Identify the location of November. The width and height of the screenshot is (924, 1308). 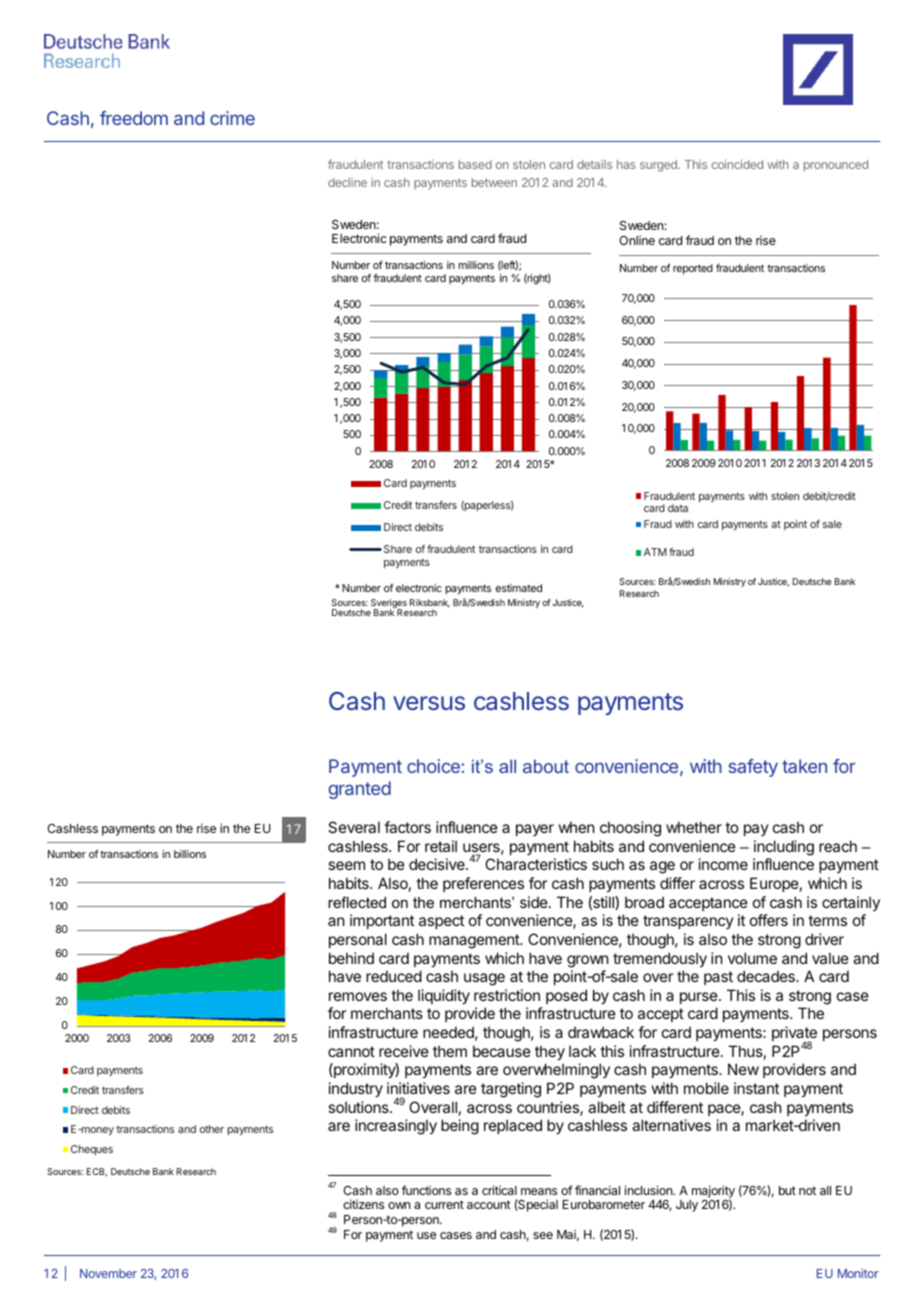
(108, 1273).
